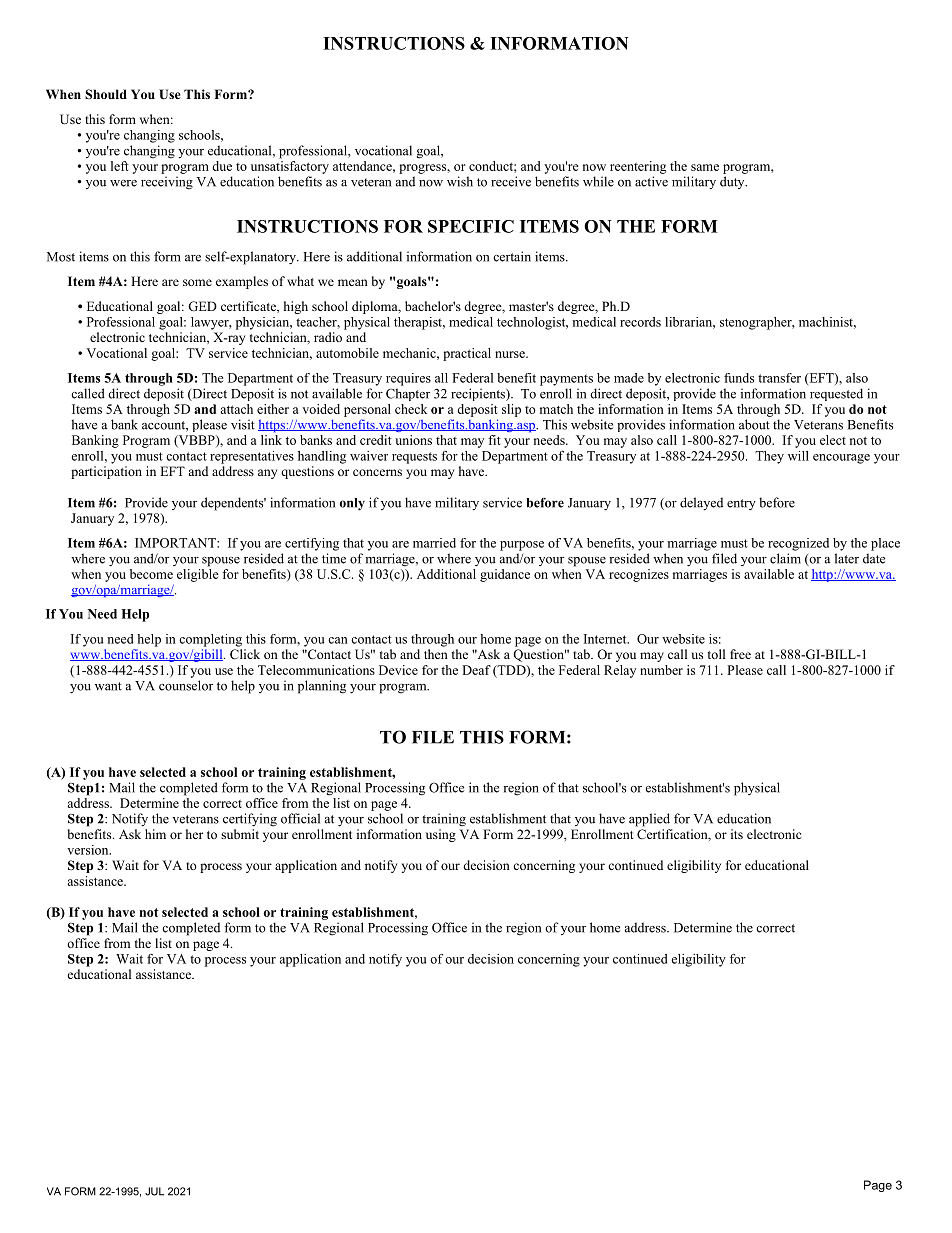  I want to click on participation, so click(106, 472).
